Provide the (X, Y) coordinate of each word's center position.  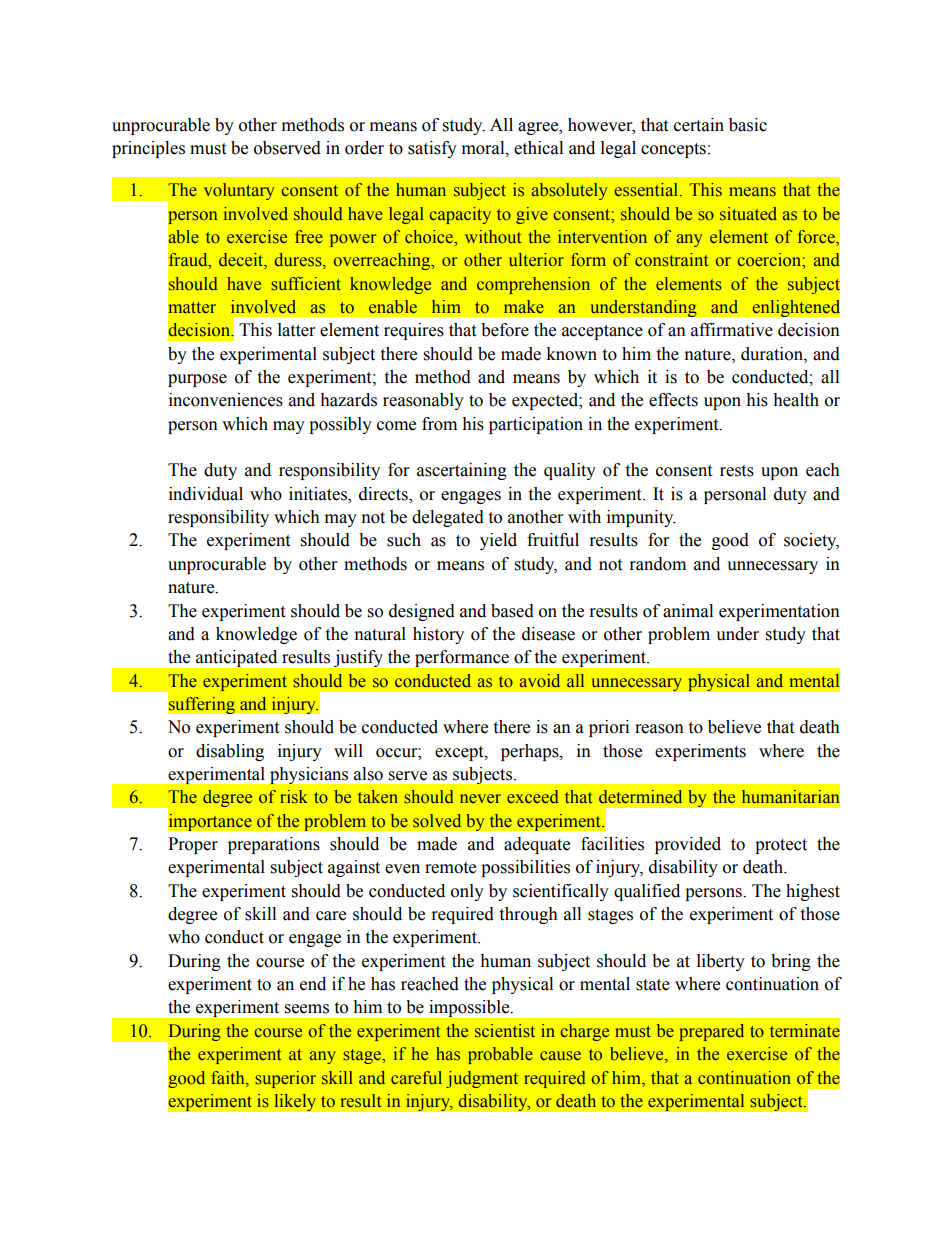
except (460, 753)
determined (640, 797)
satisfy (432, 149)
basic (748, 125)
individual (206, 494)
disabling (230, 752)
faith (229, 1077)
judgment (482, 1079)
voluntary (239, 191)
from (439, 424)
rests (737, 471)
